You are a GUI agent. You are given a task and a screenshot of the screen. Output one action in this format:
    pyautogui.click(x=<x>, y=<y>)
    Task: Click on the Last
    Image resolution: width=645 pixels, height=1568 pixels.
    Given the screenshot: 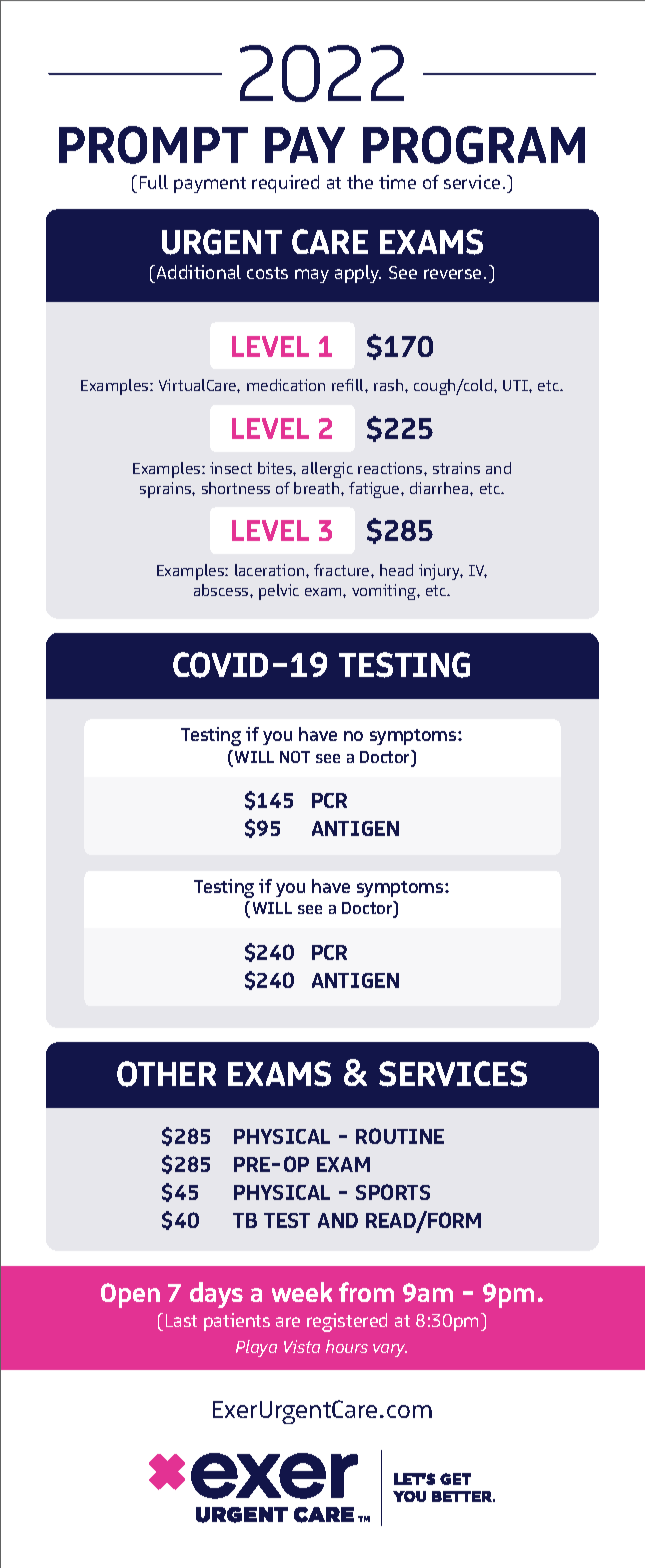 What is the action you would take?
    pyautogui.click(x=181, y=1320)
